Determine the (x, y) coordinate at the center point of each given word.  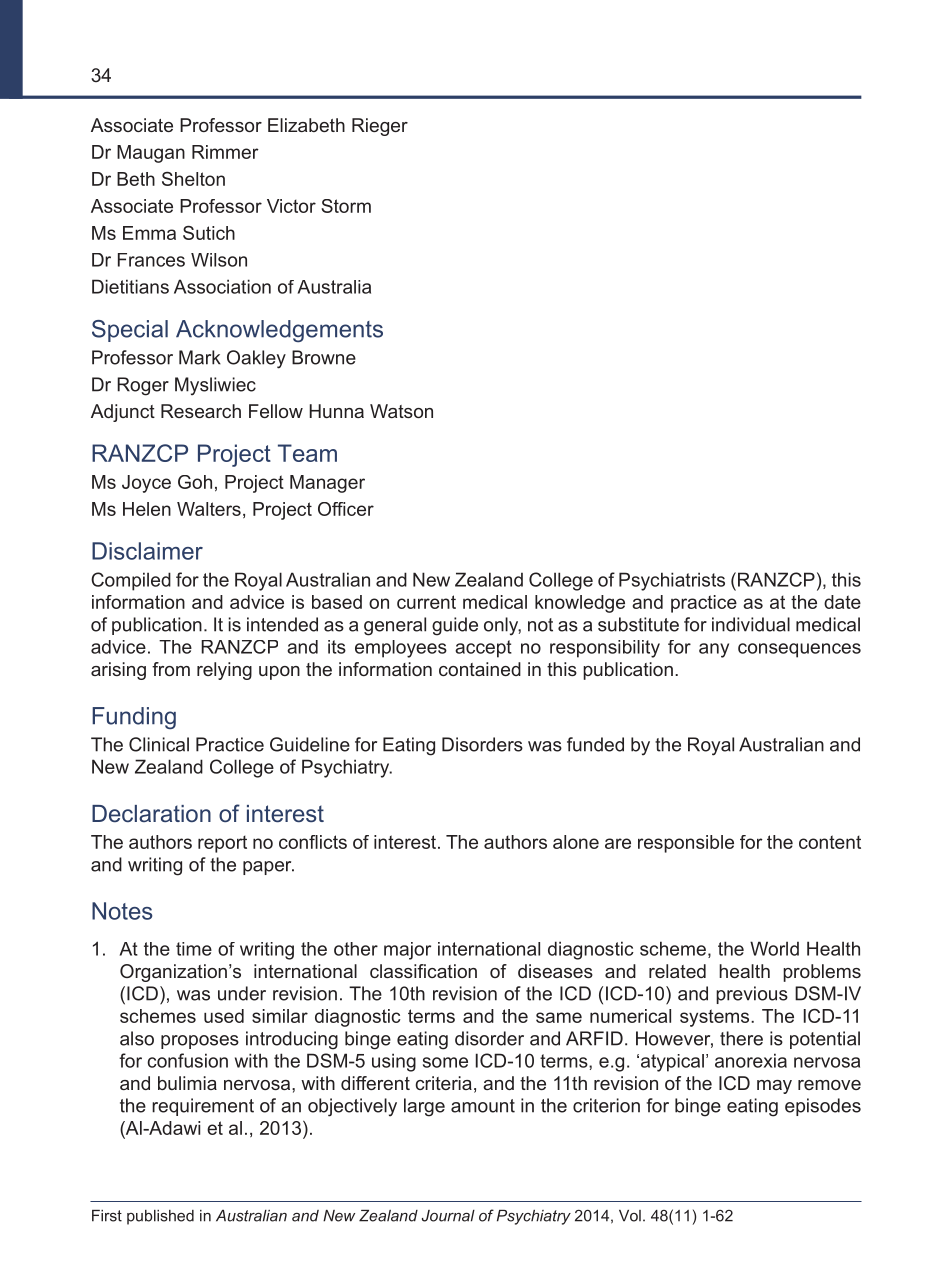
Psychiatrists (672, 581)
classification (423, 971)
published (160, 1217)
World (774, 948)
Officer (346, 509)
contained (480, 669)
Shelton (193, 179)
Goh (195, 482)
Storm (346, 206)
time (194, 949)
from (171, 669)
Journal (448, 1216)
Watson (401, 411)
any (714, 650)
